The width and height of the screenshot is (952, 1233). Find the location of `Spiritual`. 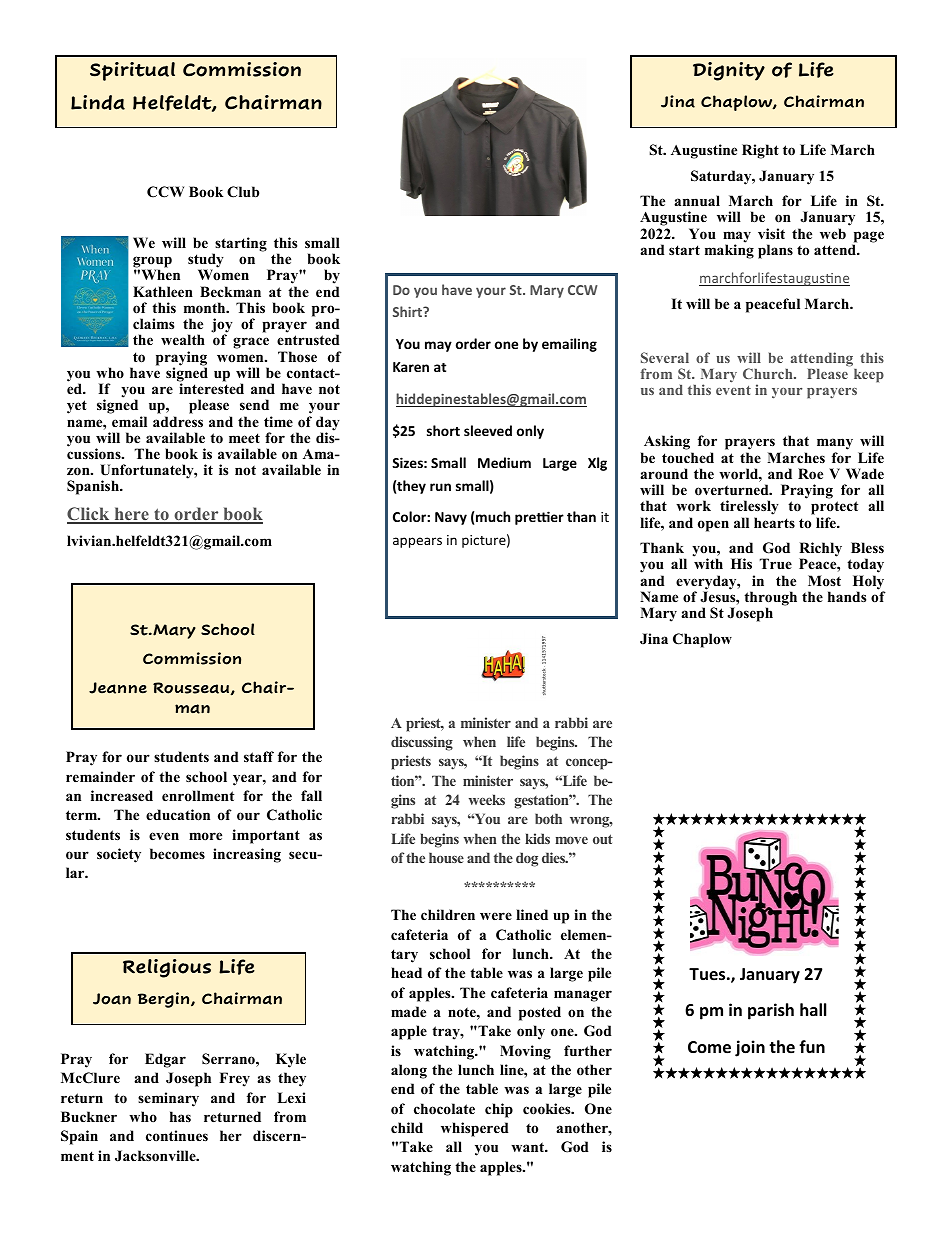

Spiritual is located at coordinates (132, 71).
